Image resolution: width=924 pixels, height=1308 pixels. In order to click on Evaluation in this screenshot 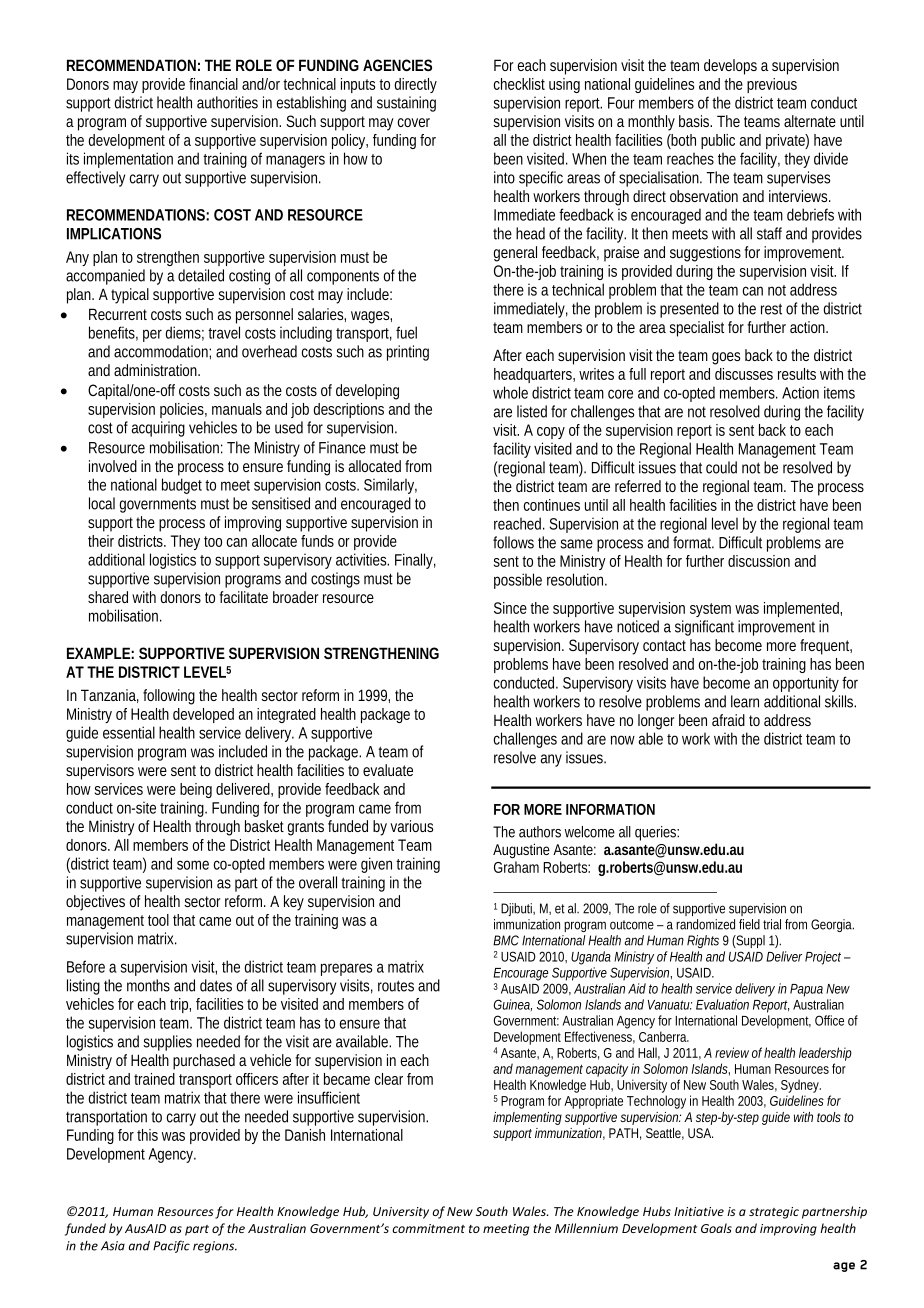, I will do `click(722, 1004)`.
